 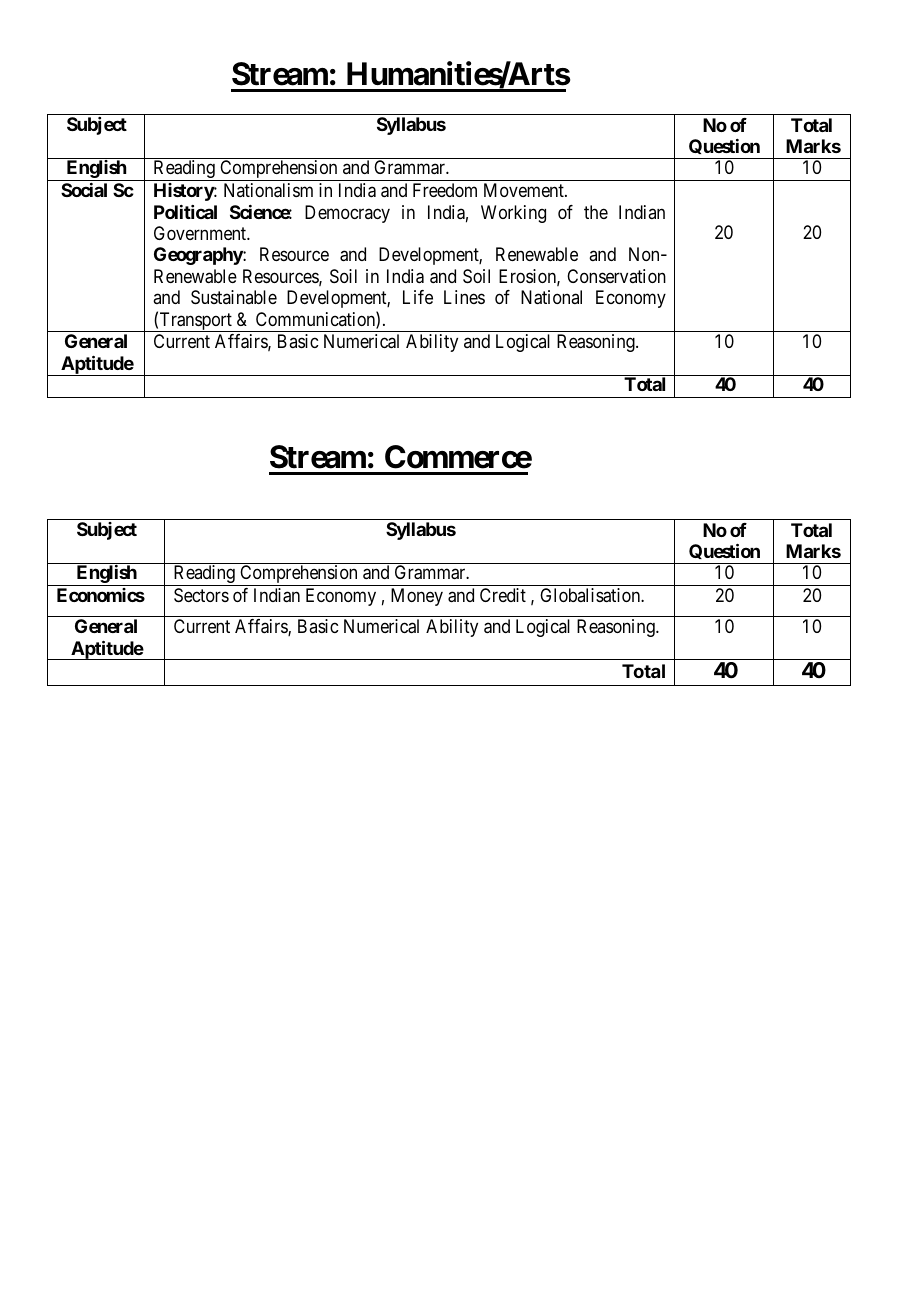 What do you see at coordinates (616, 276) in the screenshot?
I see `Conservation` at bounding box center [616, 276].
